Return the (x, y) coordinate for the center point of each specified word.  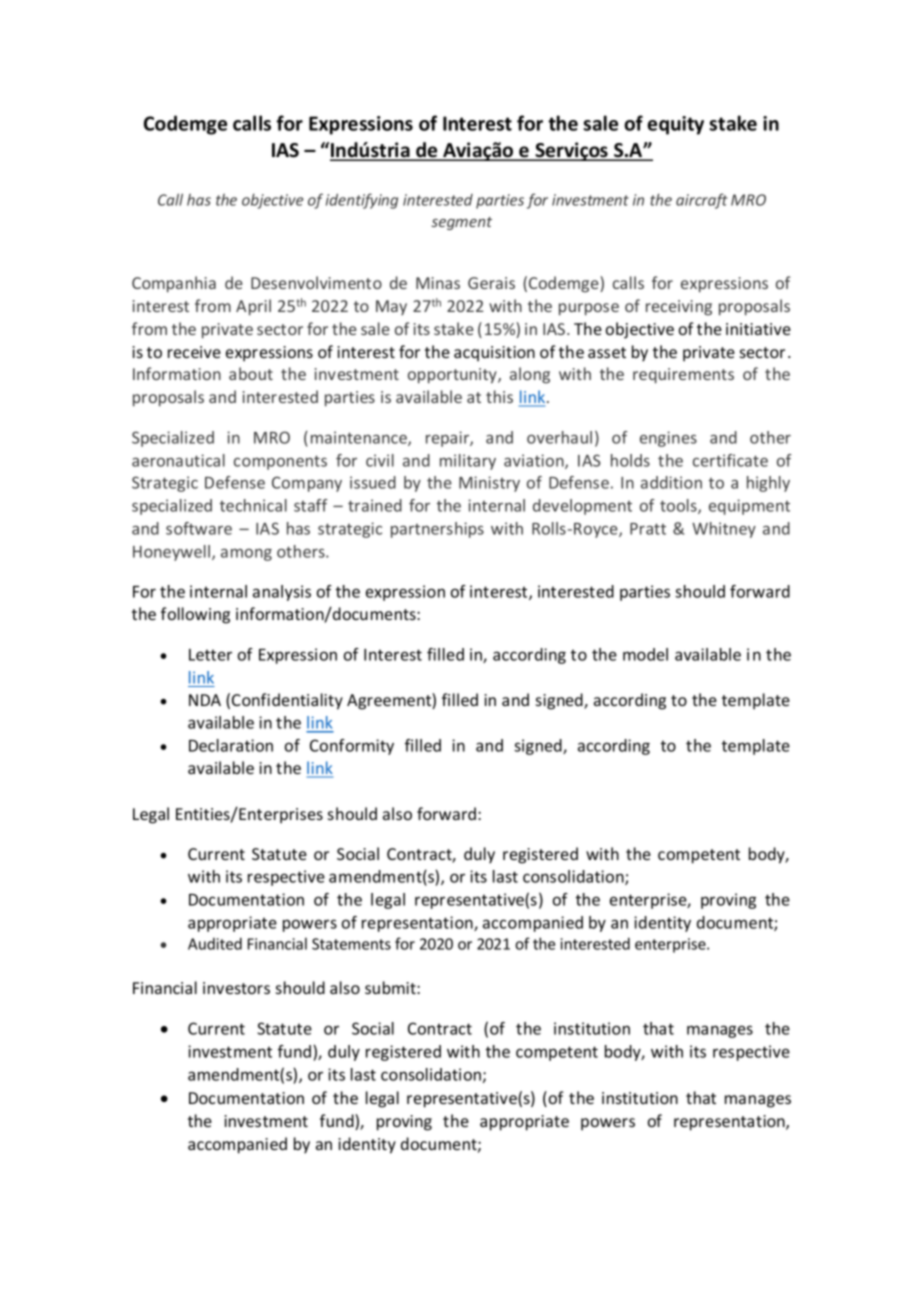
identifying (362, 201)
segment (461, 223)
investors (236, 988)
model (645, 654)
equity (675, 125)
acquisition (494, 354)
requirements (683, 376)
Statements (351, 944)
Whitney (724, 530)
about (251, 373)
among (246, 555)
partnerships (437, 530)
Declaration (231, 745)
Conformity (352, 747)
